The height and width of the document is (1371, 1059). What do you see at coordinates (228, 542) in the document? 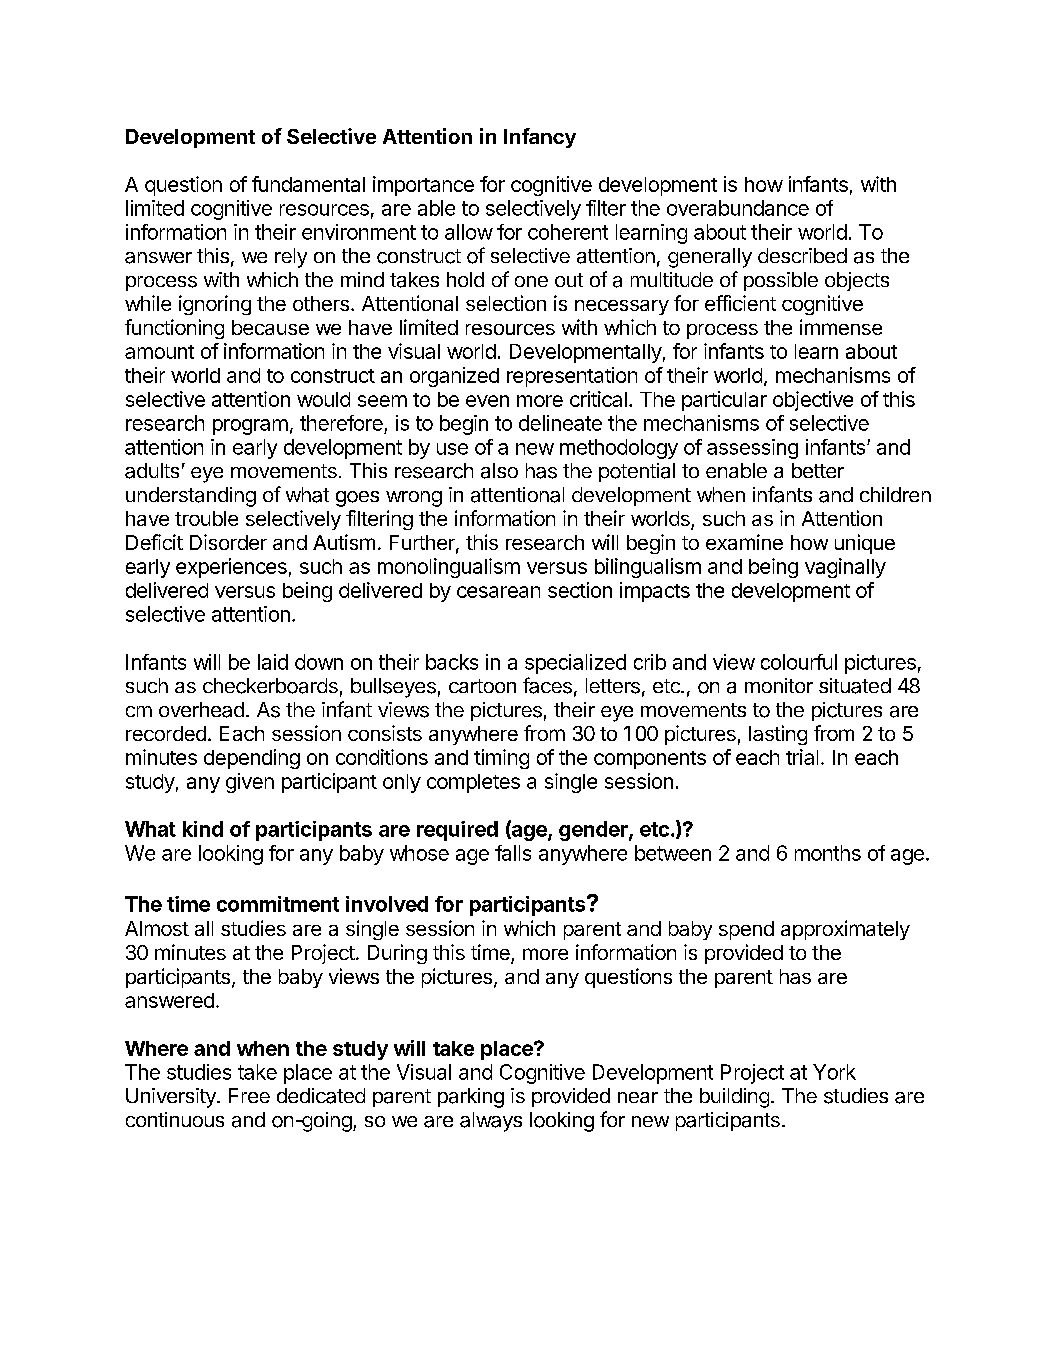
I see `Disorder` at bounding box center [228, 542].
